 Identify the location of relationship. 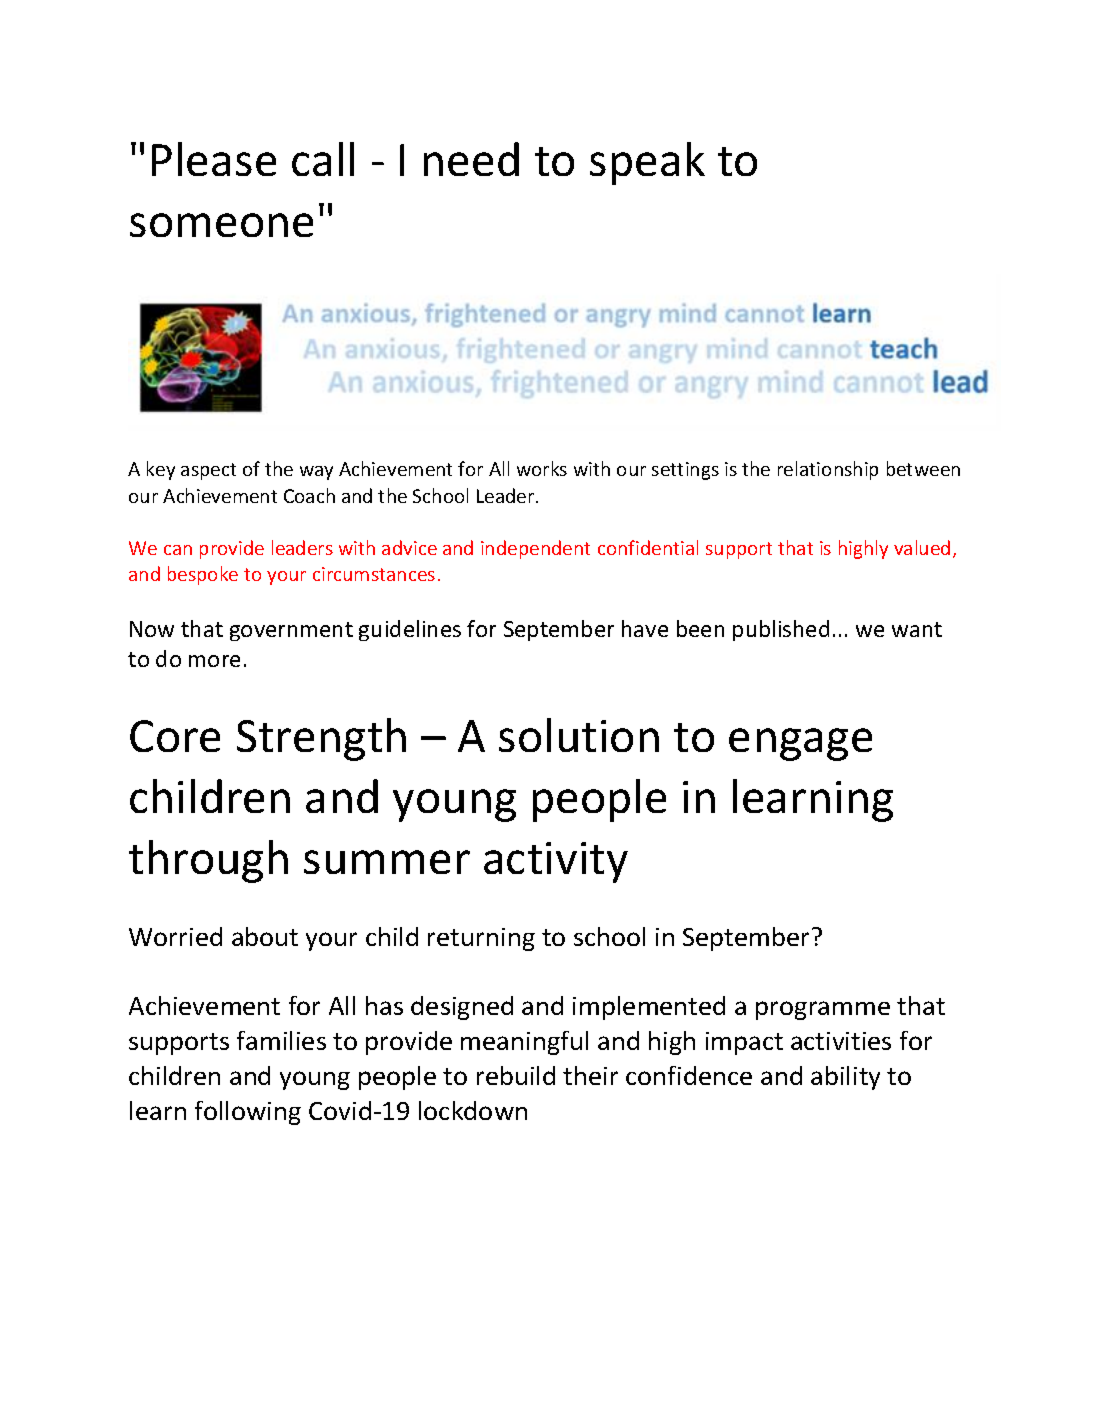
(828, 470).
